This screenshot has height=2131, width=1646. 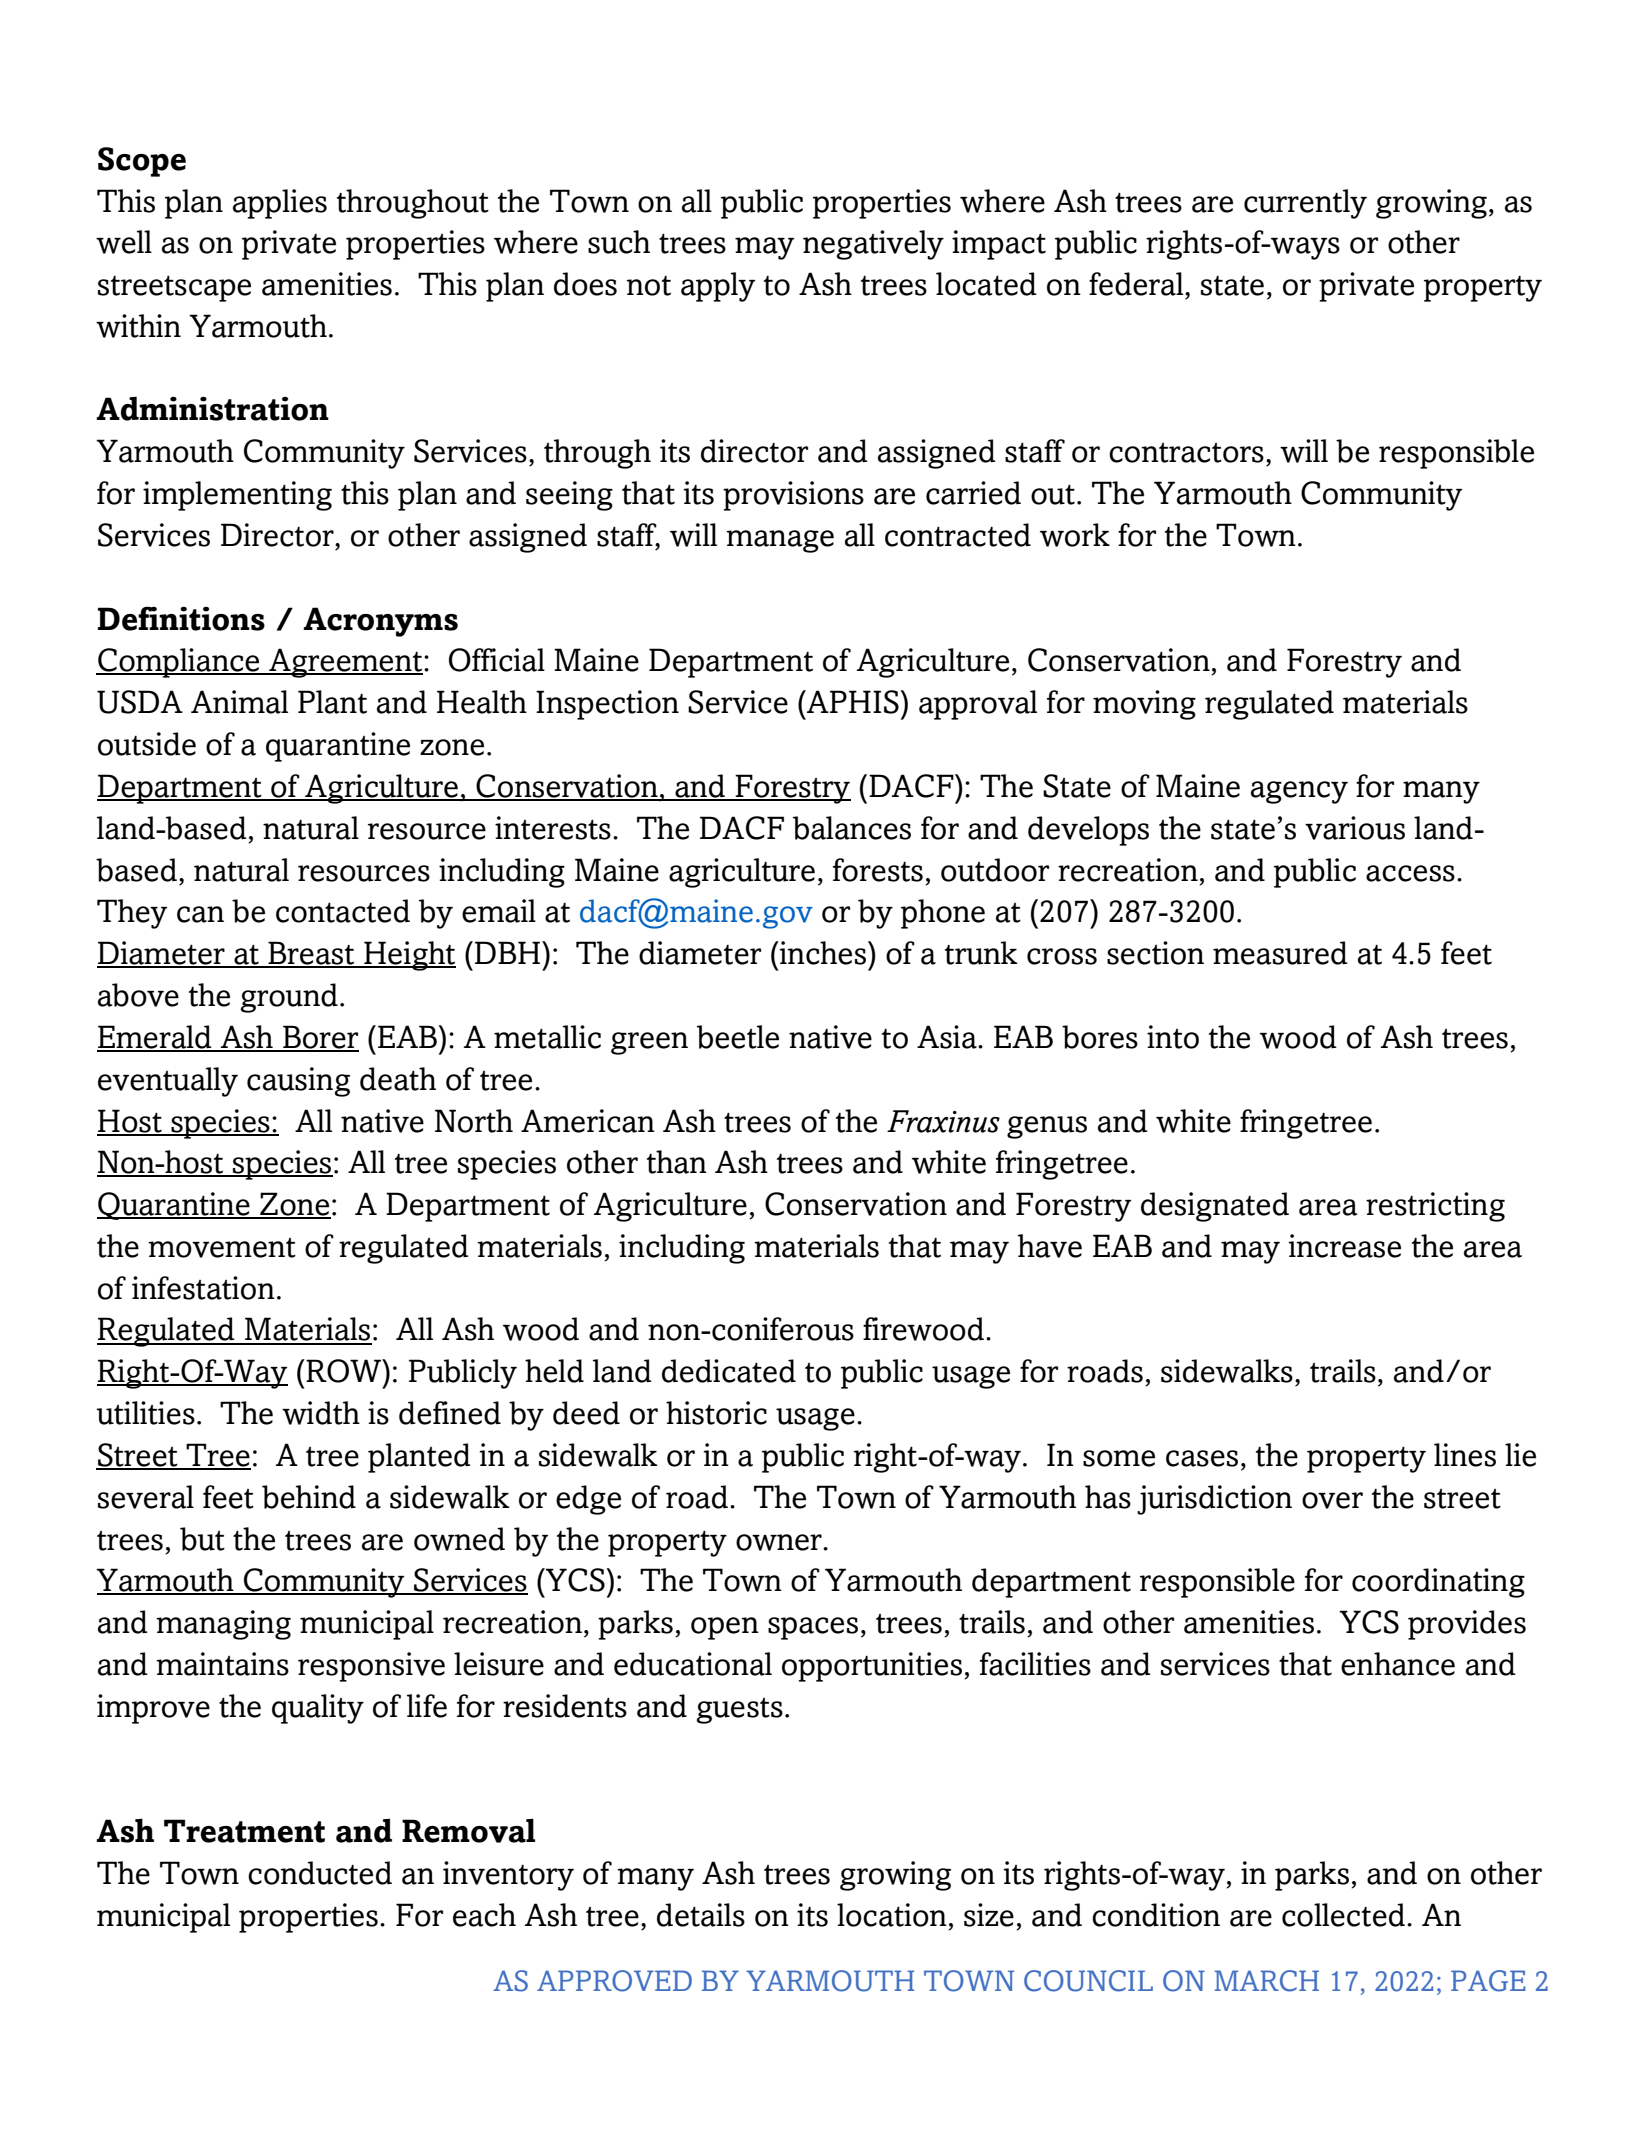 I want to click on applies, so click(x=280, y=204).
